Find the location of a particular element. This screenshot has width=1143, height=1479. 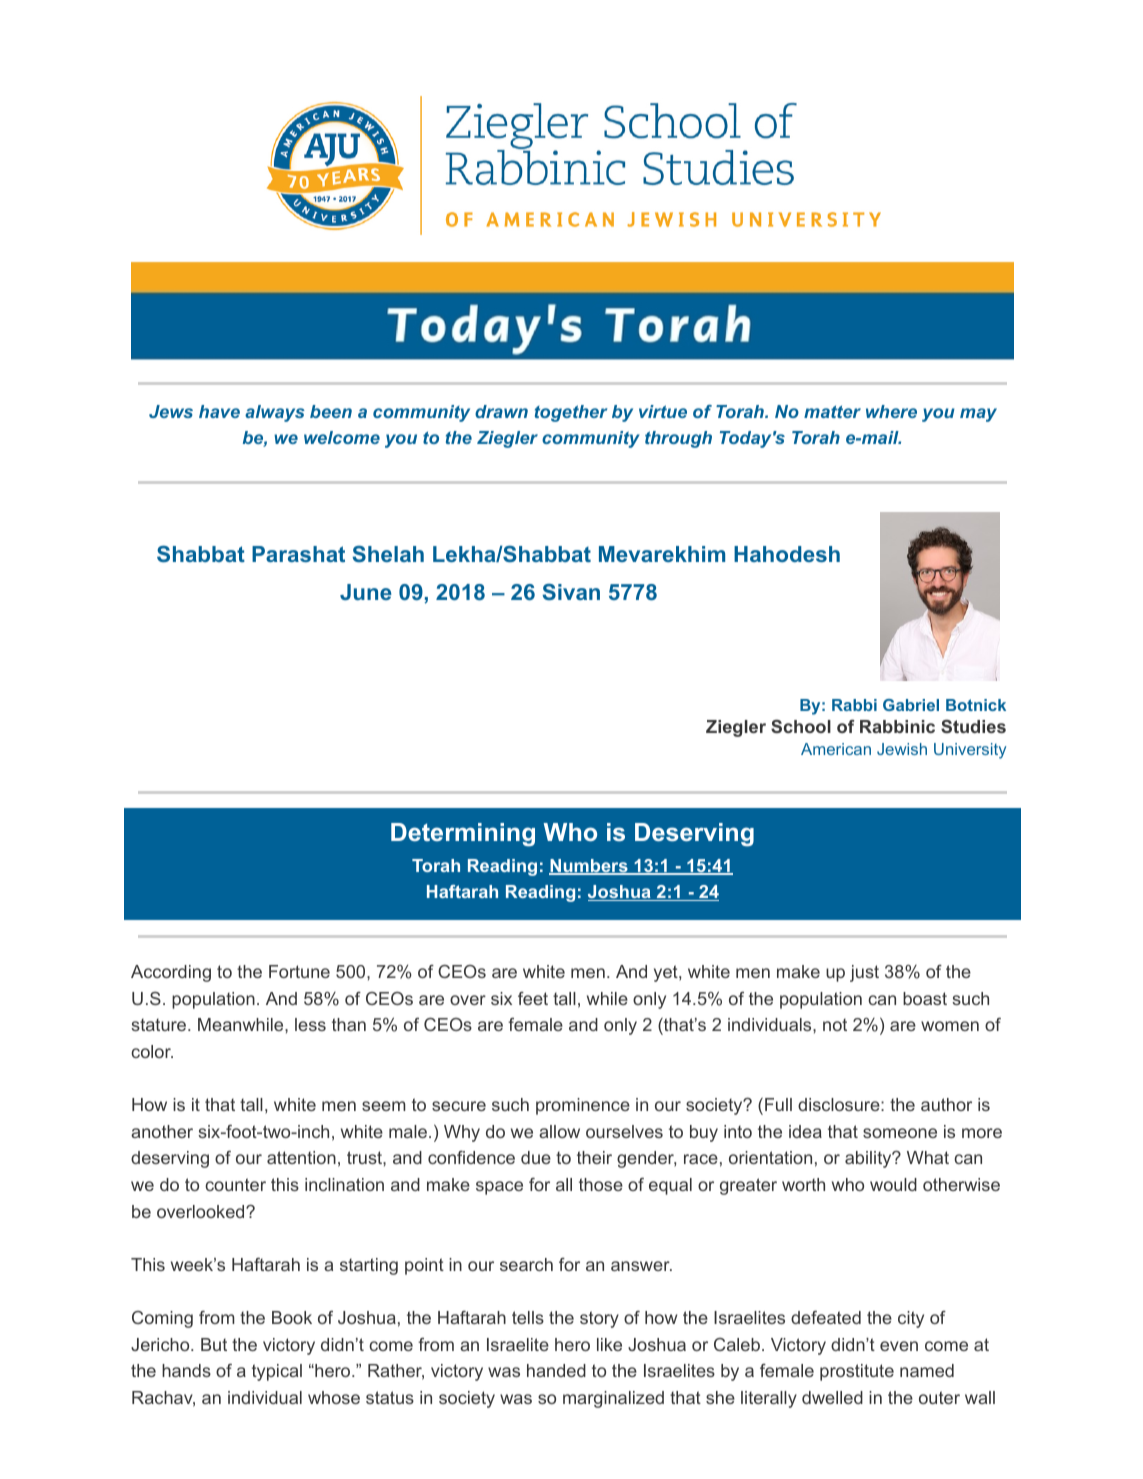

Fortune is located at coordinates (299, 971).
